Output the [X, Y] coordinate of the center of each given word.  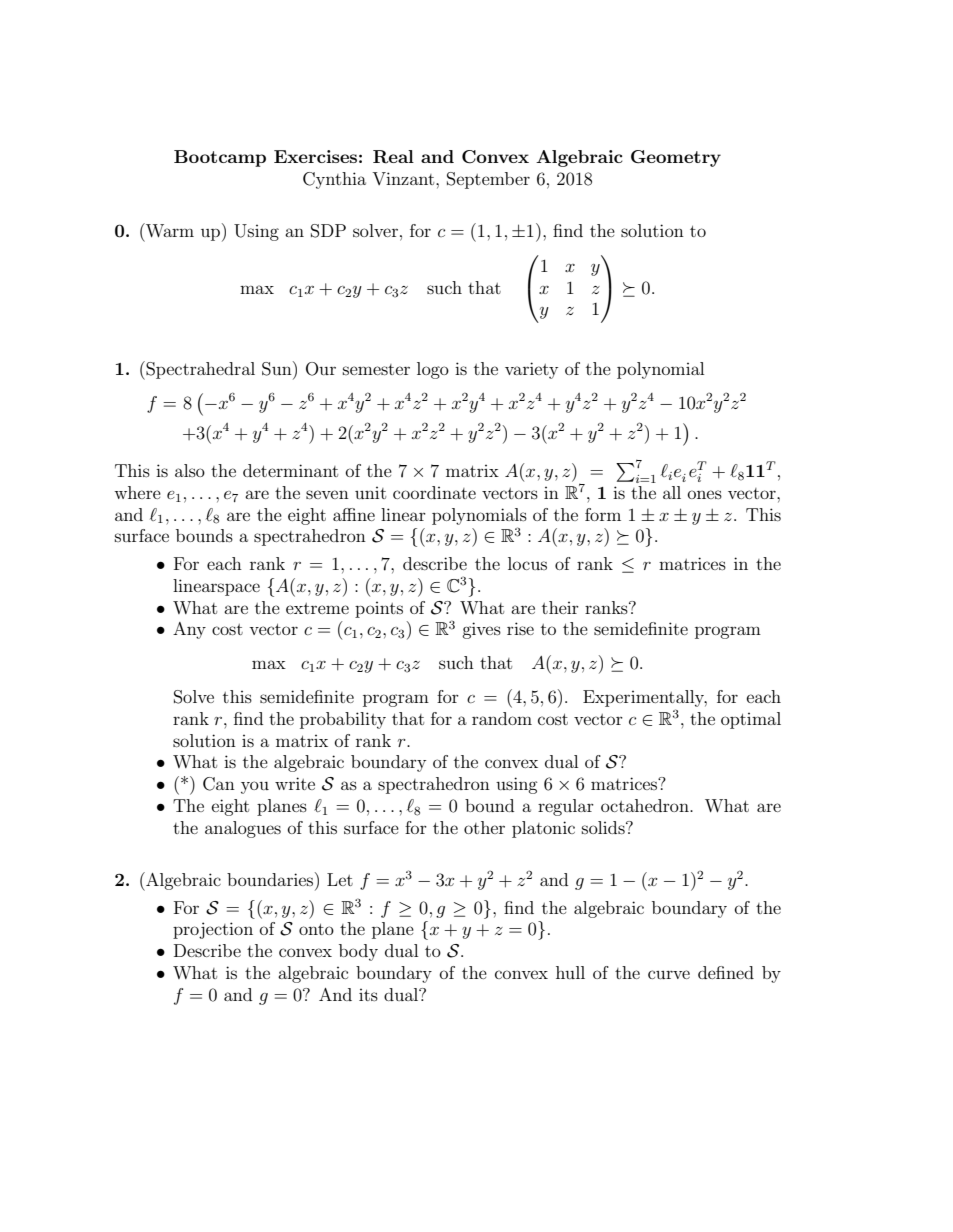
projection [213, 930]
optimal [751, 720]
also [190, 470]
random [502, 718]
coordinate [434, 492]
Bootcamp [220, 158]
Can [219, 784]
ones [705, 494]
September [488, 180]
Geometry [676, 158]
